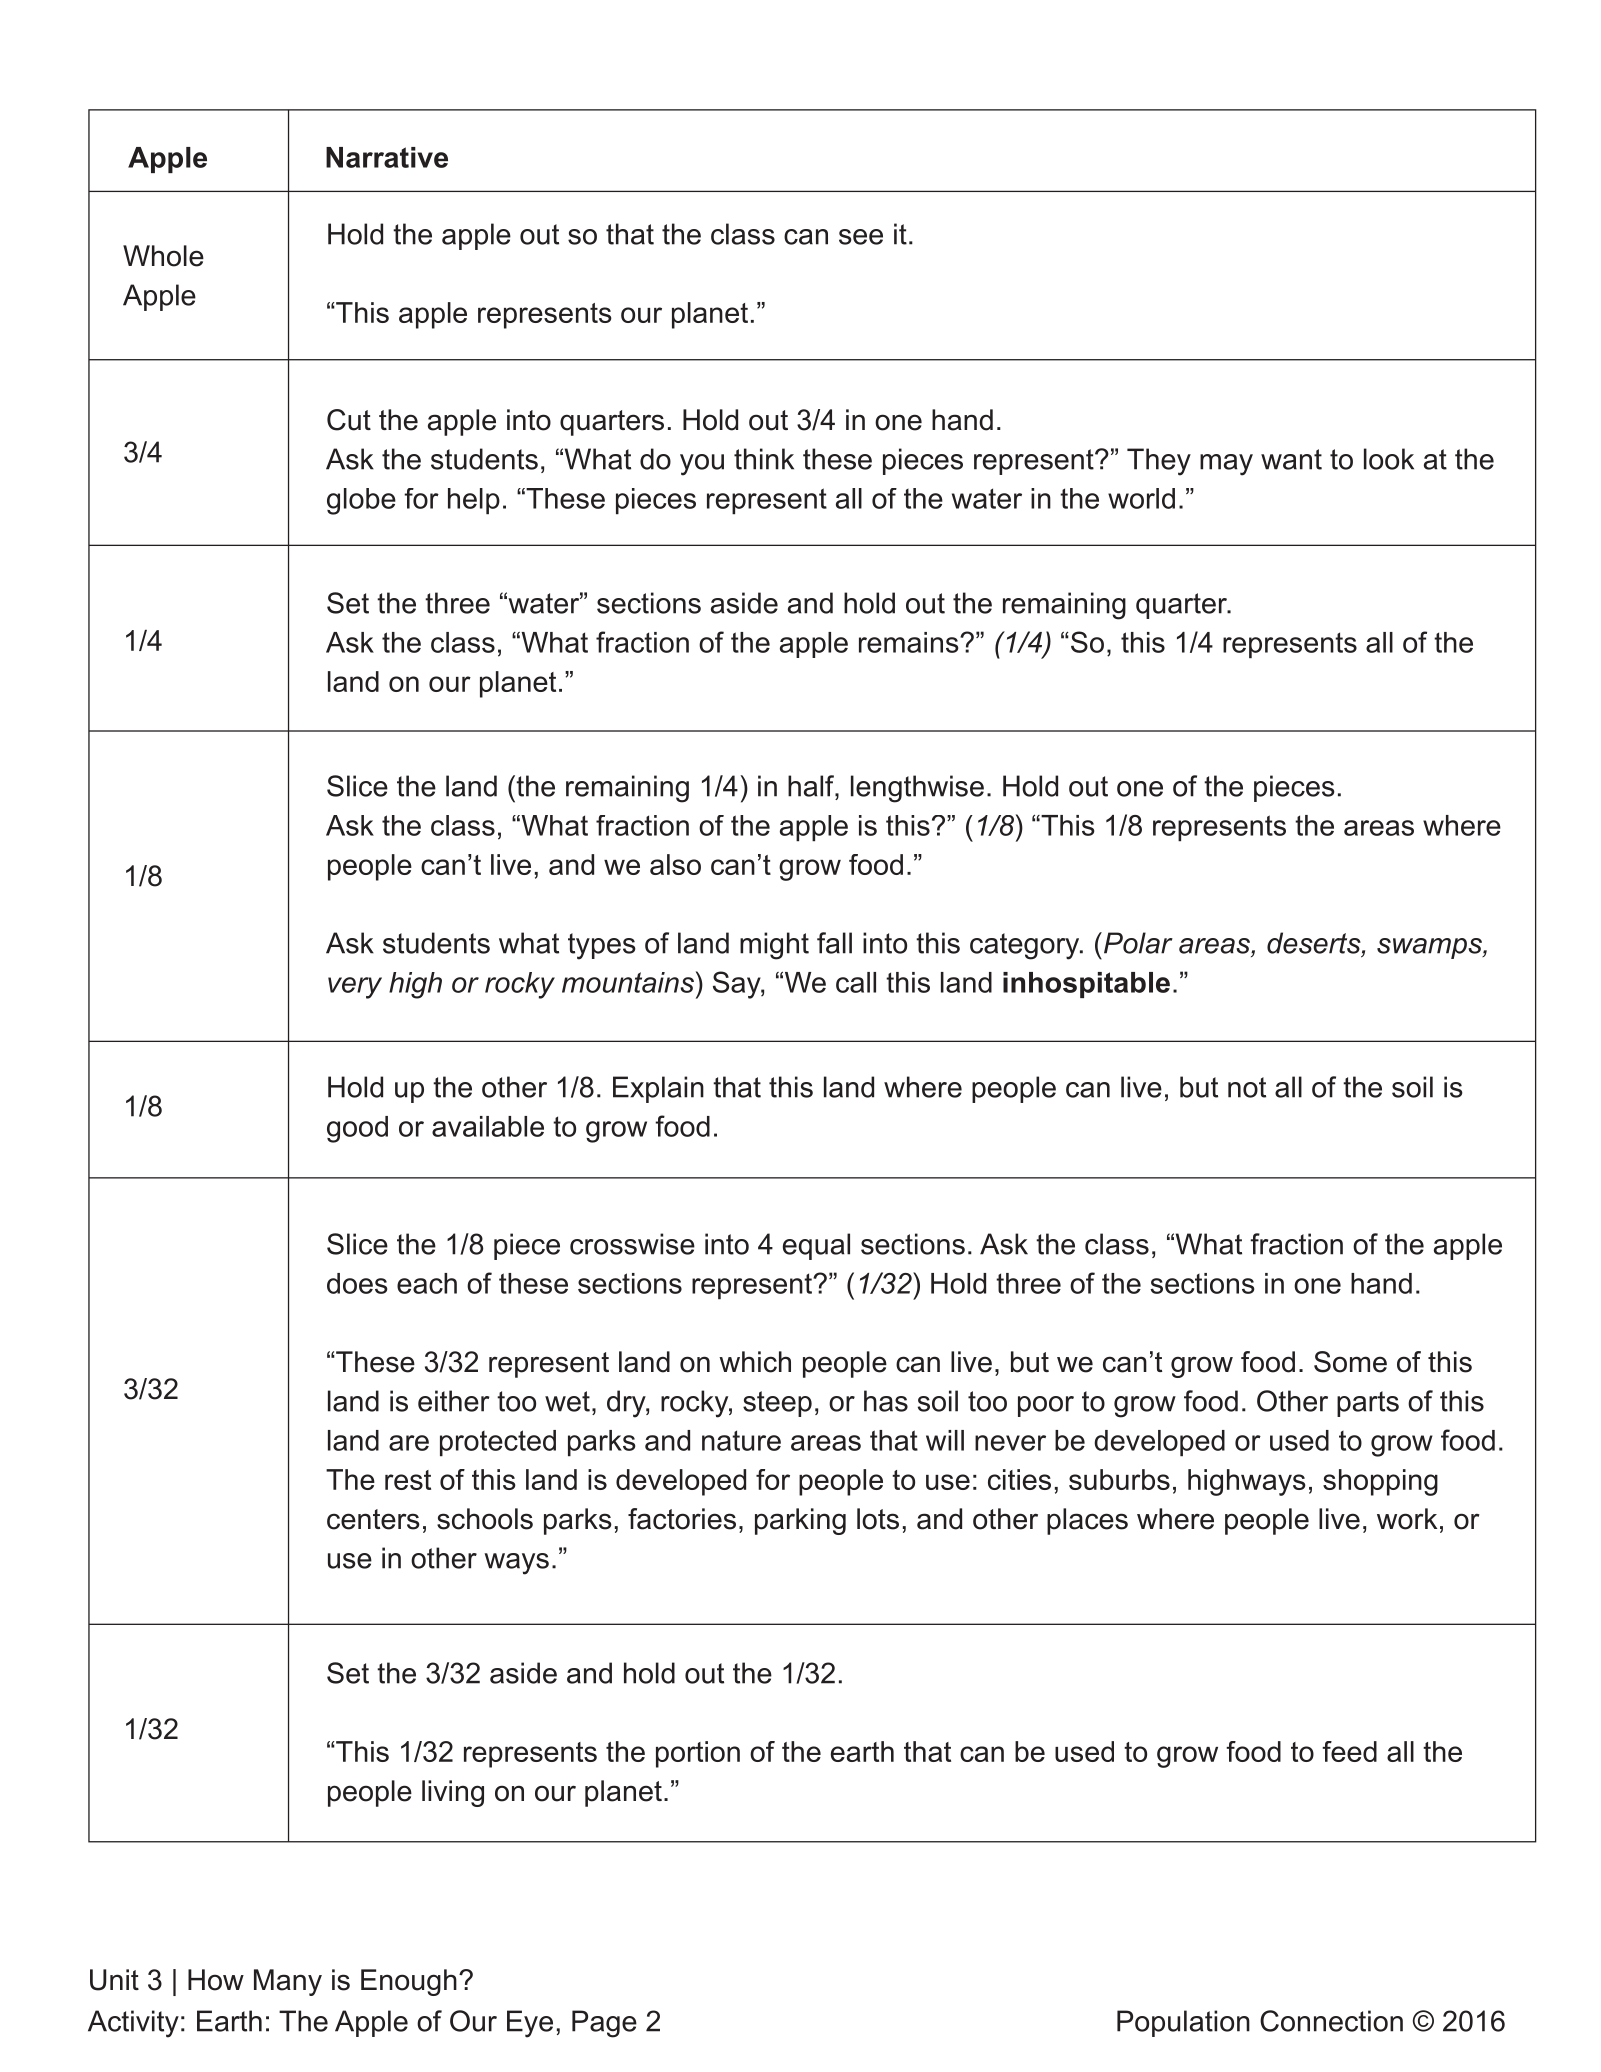  What do you see at coordinates (1291, 459) in the page?
I see `want` at bounding box center [1291, 459].
